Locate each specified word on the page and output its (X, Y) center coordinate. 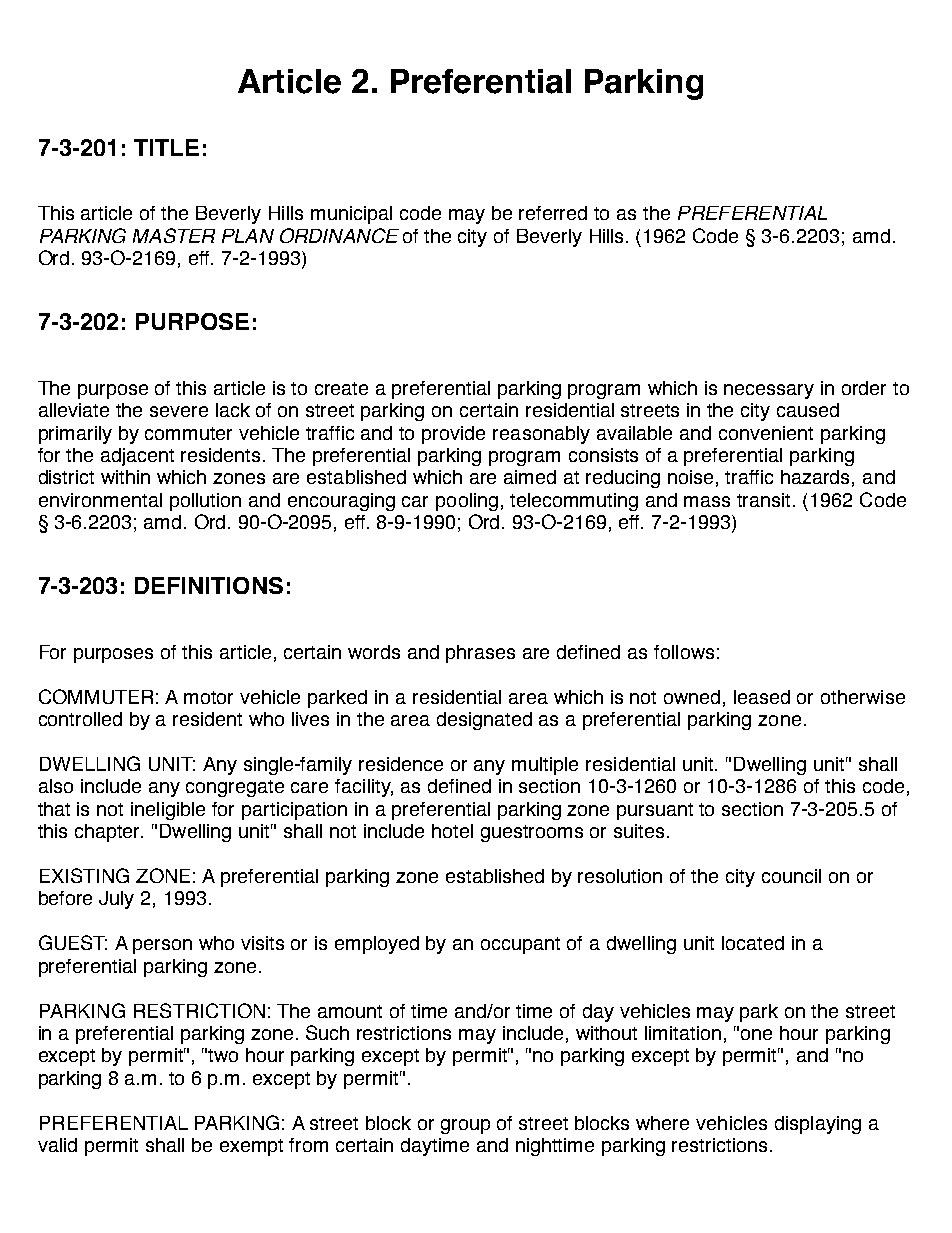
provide (453, 435)
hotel (452, 831)
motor (208, 697)
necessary (769, 391)
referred (553, 213)
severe (179, 411)
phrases (480, 654)
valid (57, 1145)
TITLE (166, 147)
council (791, 876)
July (116, 900)
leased (762, 697)
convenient (766, 433)
